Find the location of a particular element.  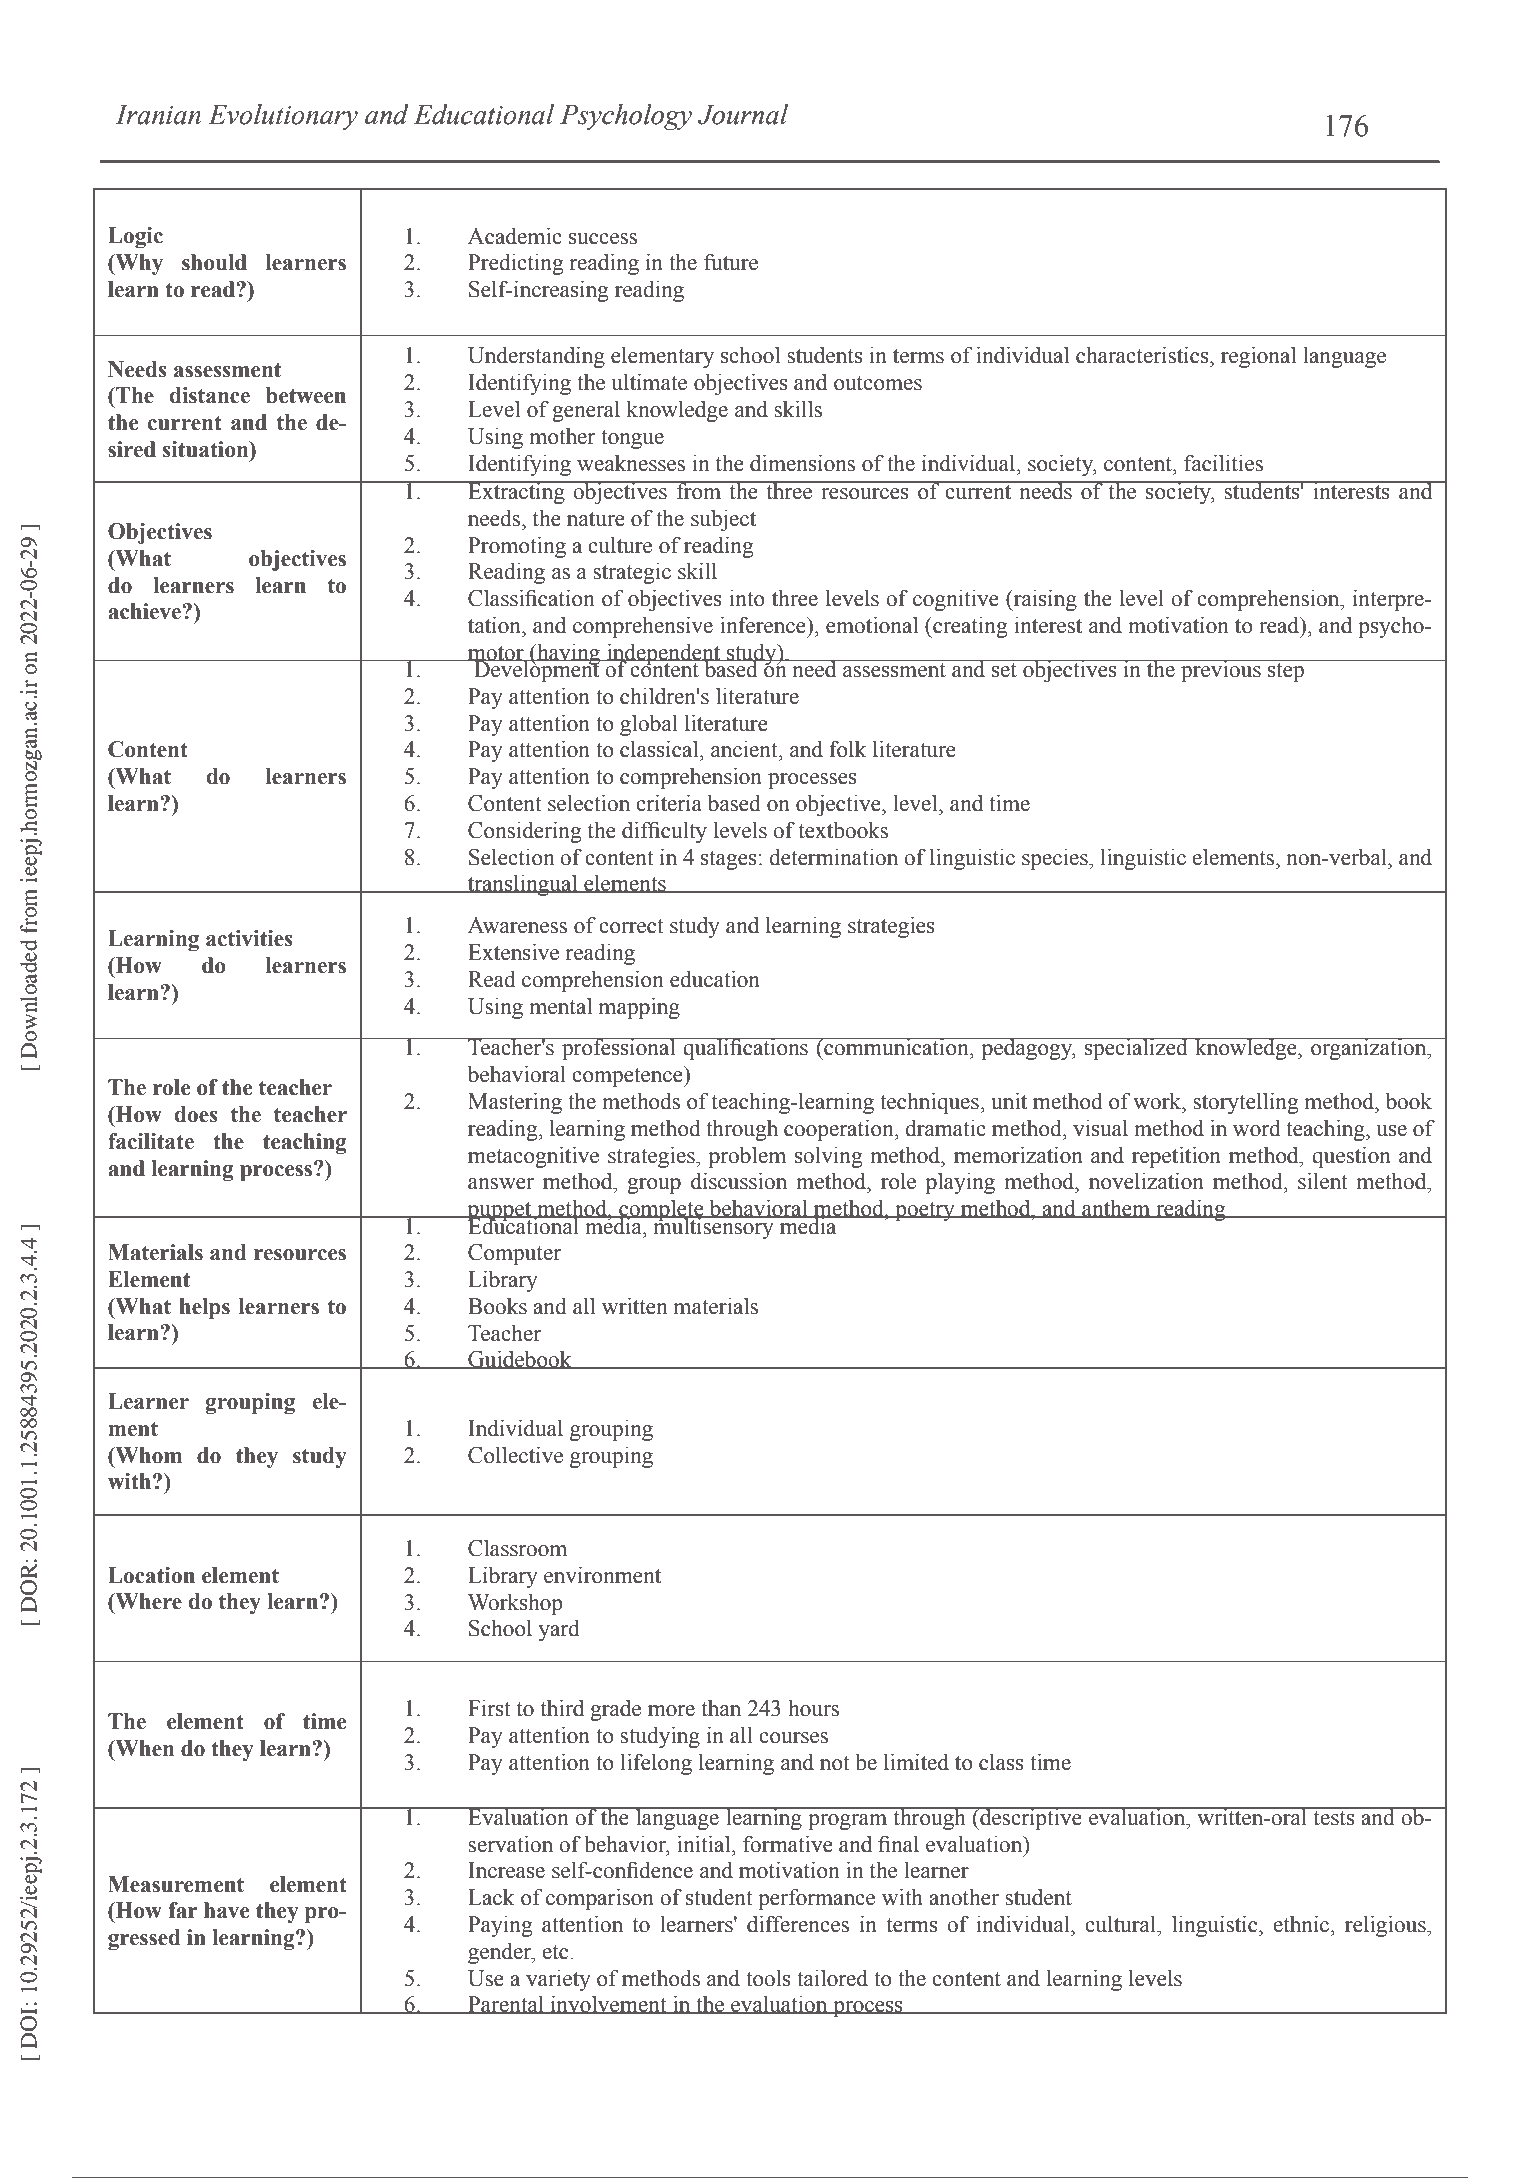

have is located at coordinates (226, 1910).
